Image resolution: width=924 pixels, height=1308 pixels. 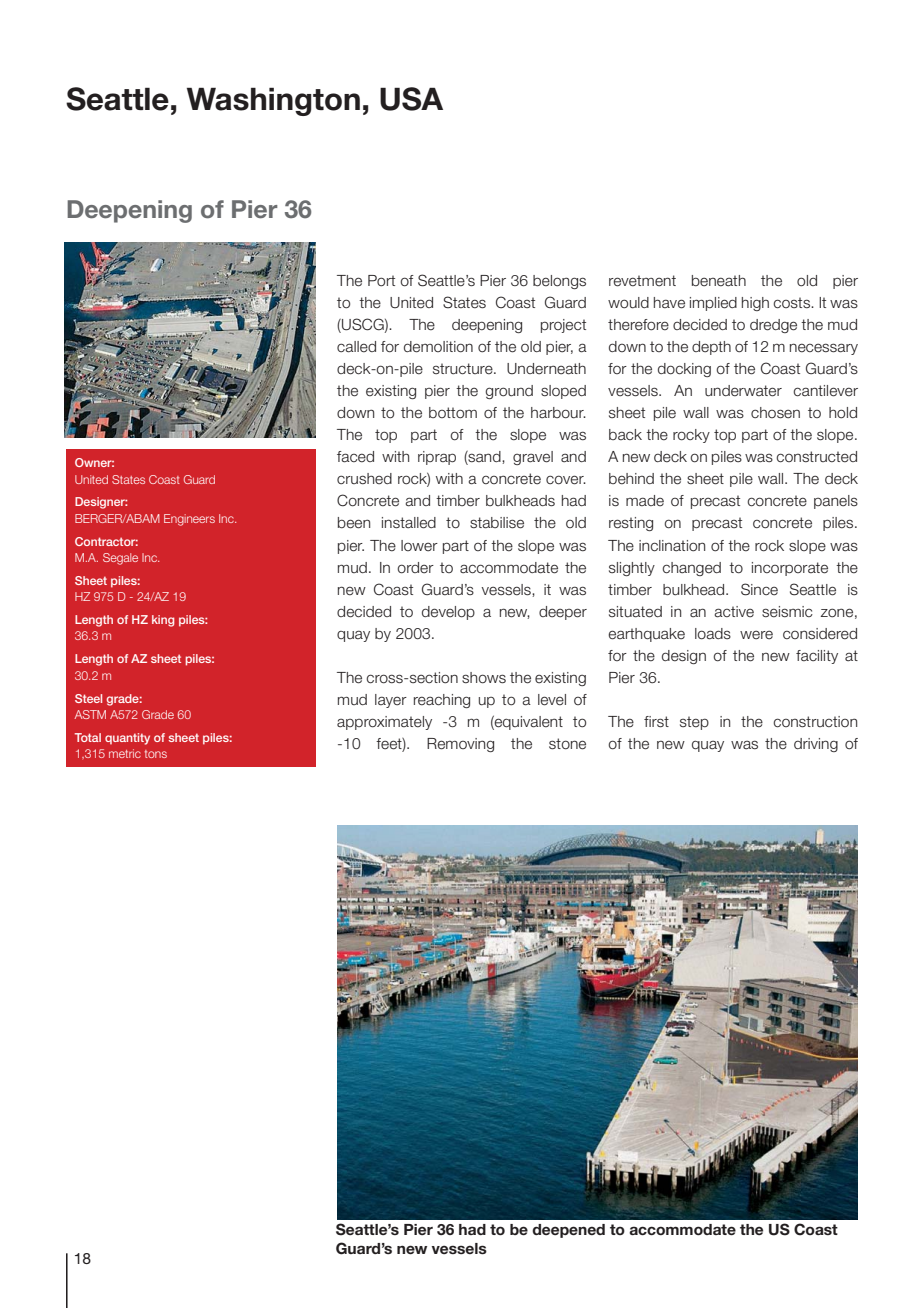 I want to click on Washington, so click(x=273, y=101).
